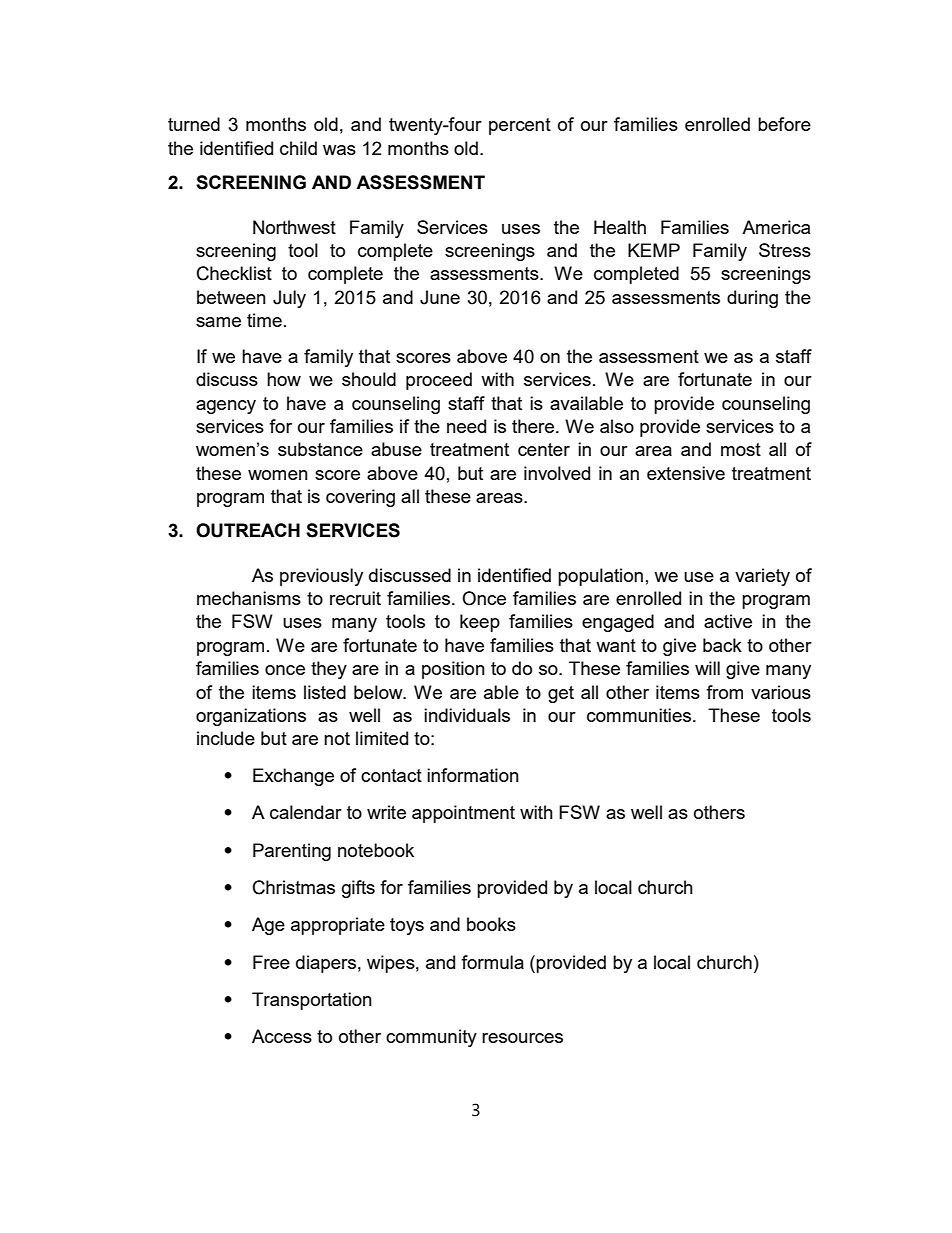 This page has width=952, height=1233. What do you see at coordinates (784, 124) in the page?
I see `before` at bounding box center [784, 124].
